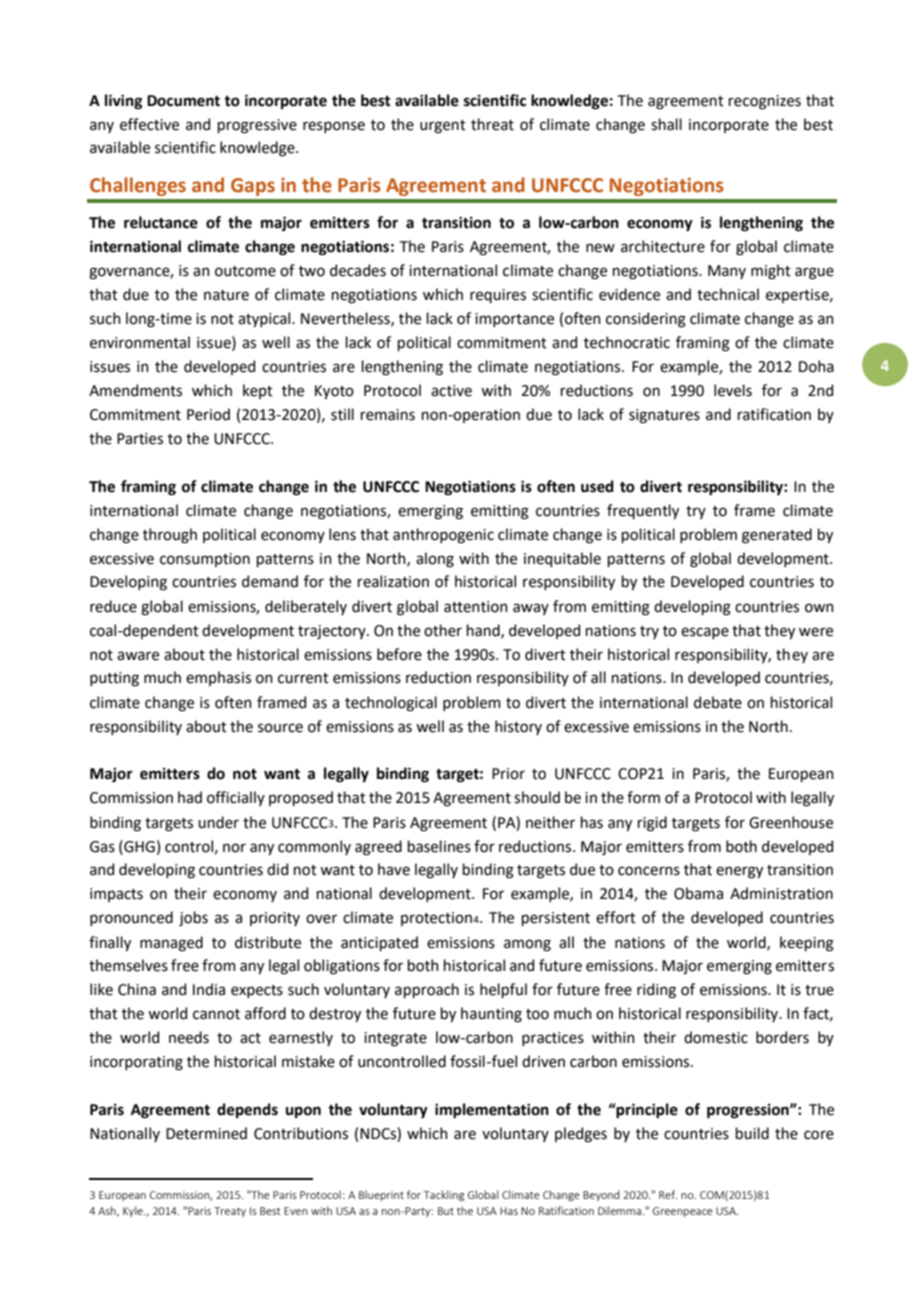 This screenshot has height=1307, width=924. I want to click on effective, so click(149, 124).
